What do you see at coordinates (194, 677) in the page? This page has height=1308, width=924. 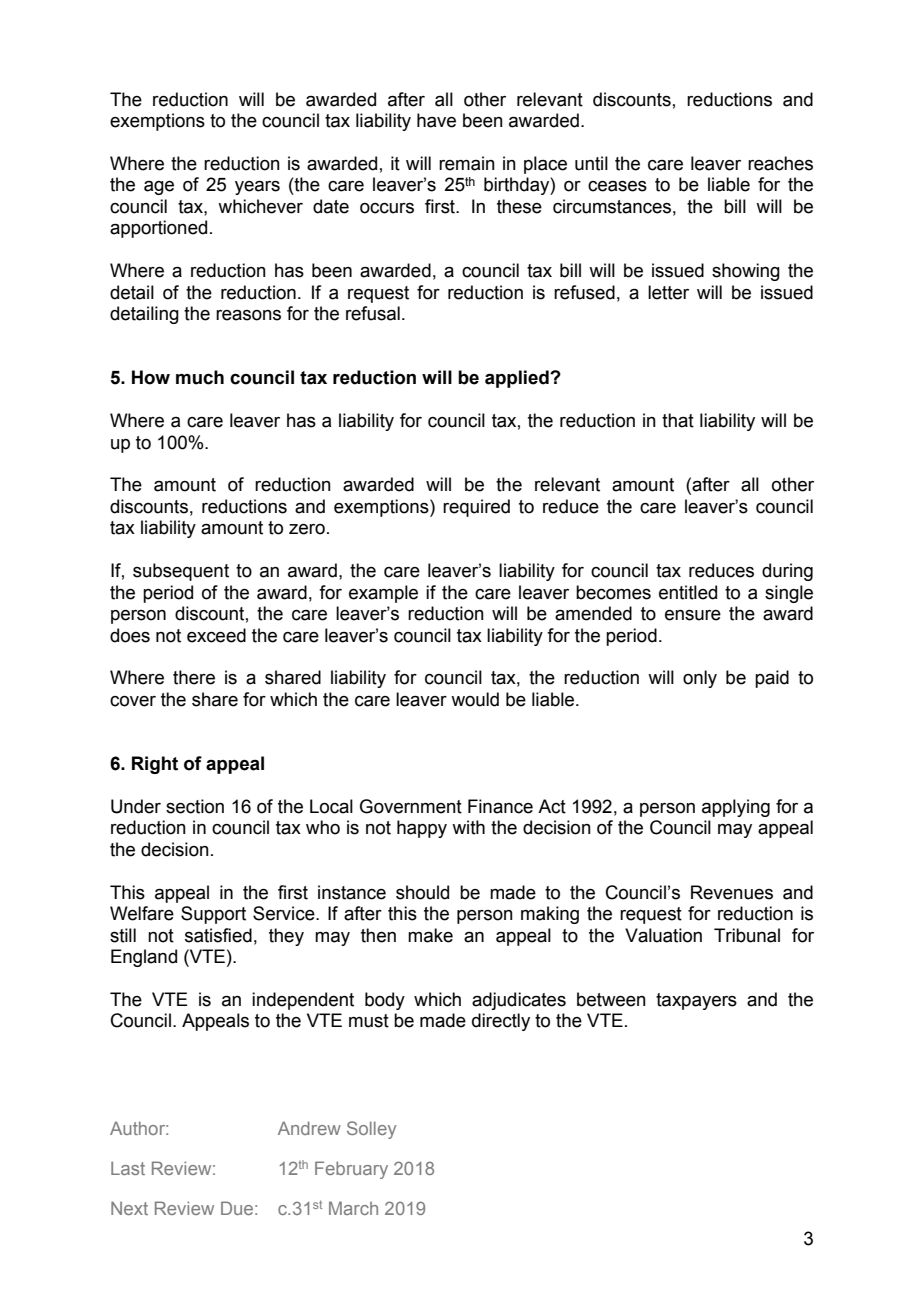 I see `there` at bounding box center [194, 677].
